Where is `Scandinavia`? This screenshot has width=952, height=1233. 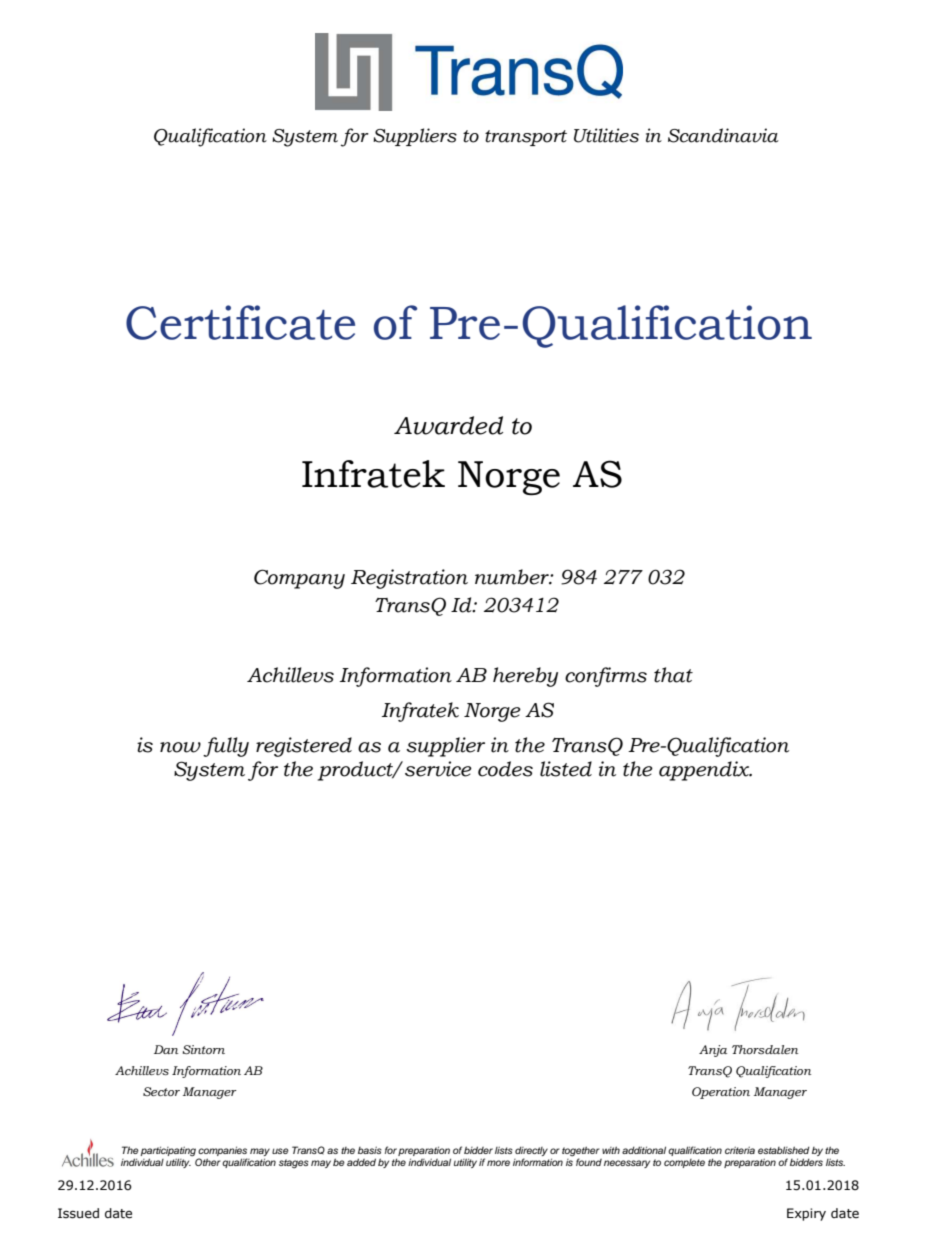 Scandinavia is located at coordinates (723, 135).
